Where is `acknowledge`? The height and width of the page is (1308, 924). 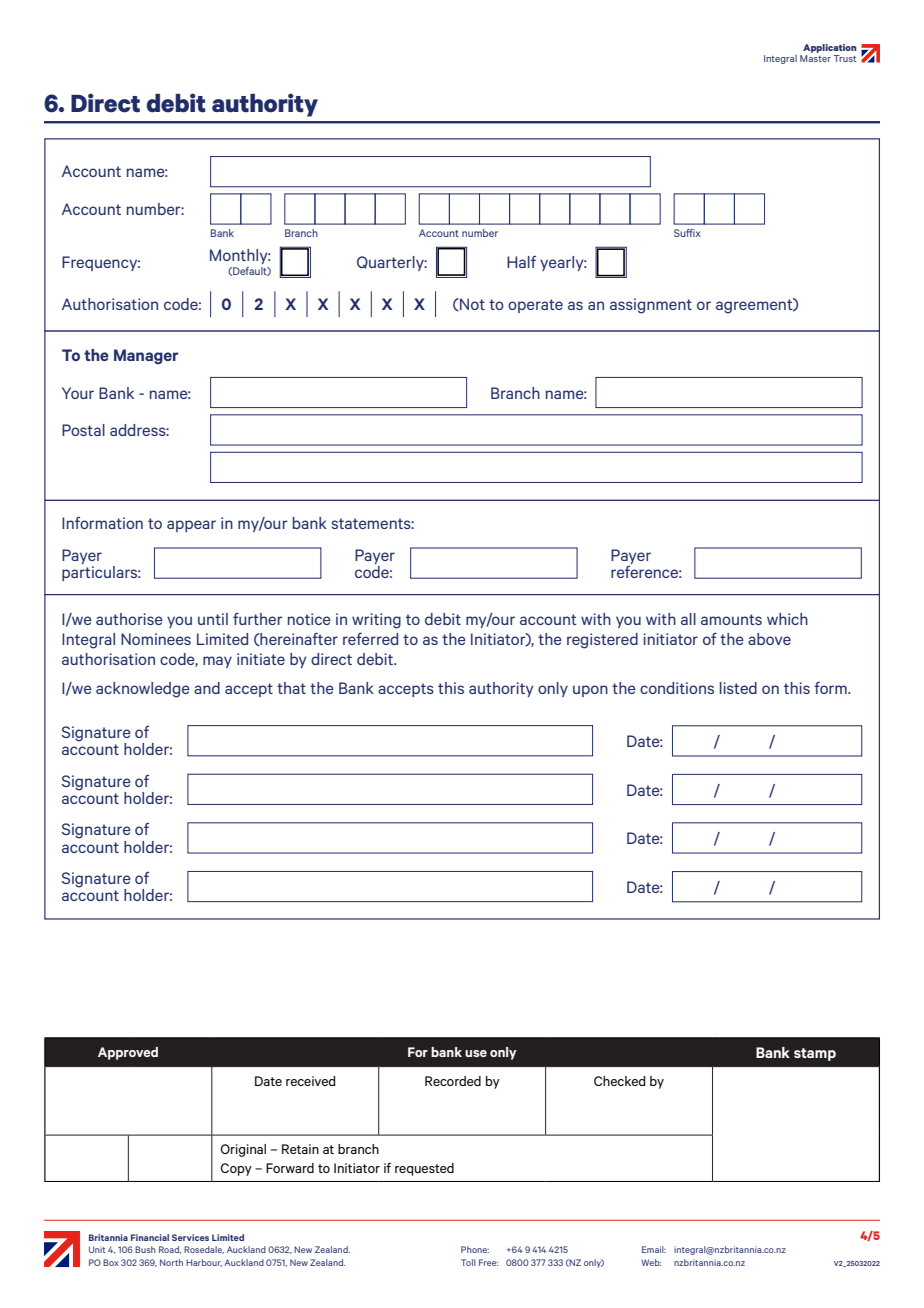
acknowledge is located at coordinates (143, 690).
